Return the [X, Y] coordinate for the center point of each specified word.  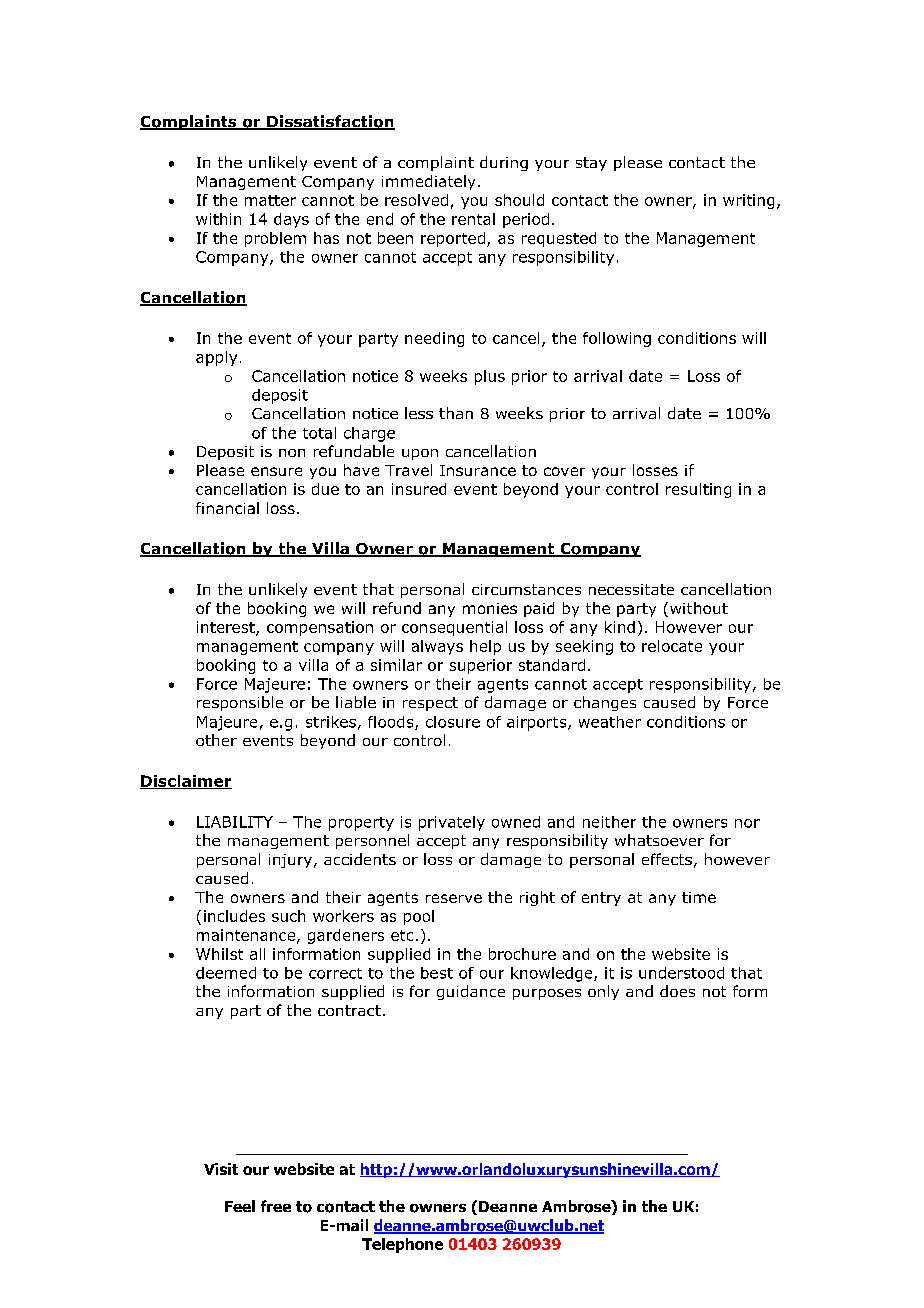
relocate [672, 646]
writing [748, 201]
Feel [240, 1206]
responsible [240, 703]
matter [270, 200]
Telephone [402, 1245]
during [504, 163]
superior [481, 666]
